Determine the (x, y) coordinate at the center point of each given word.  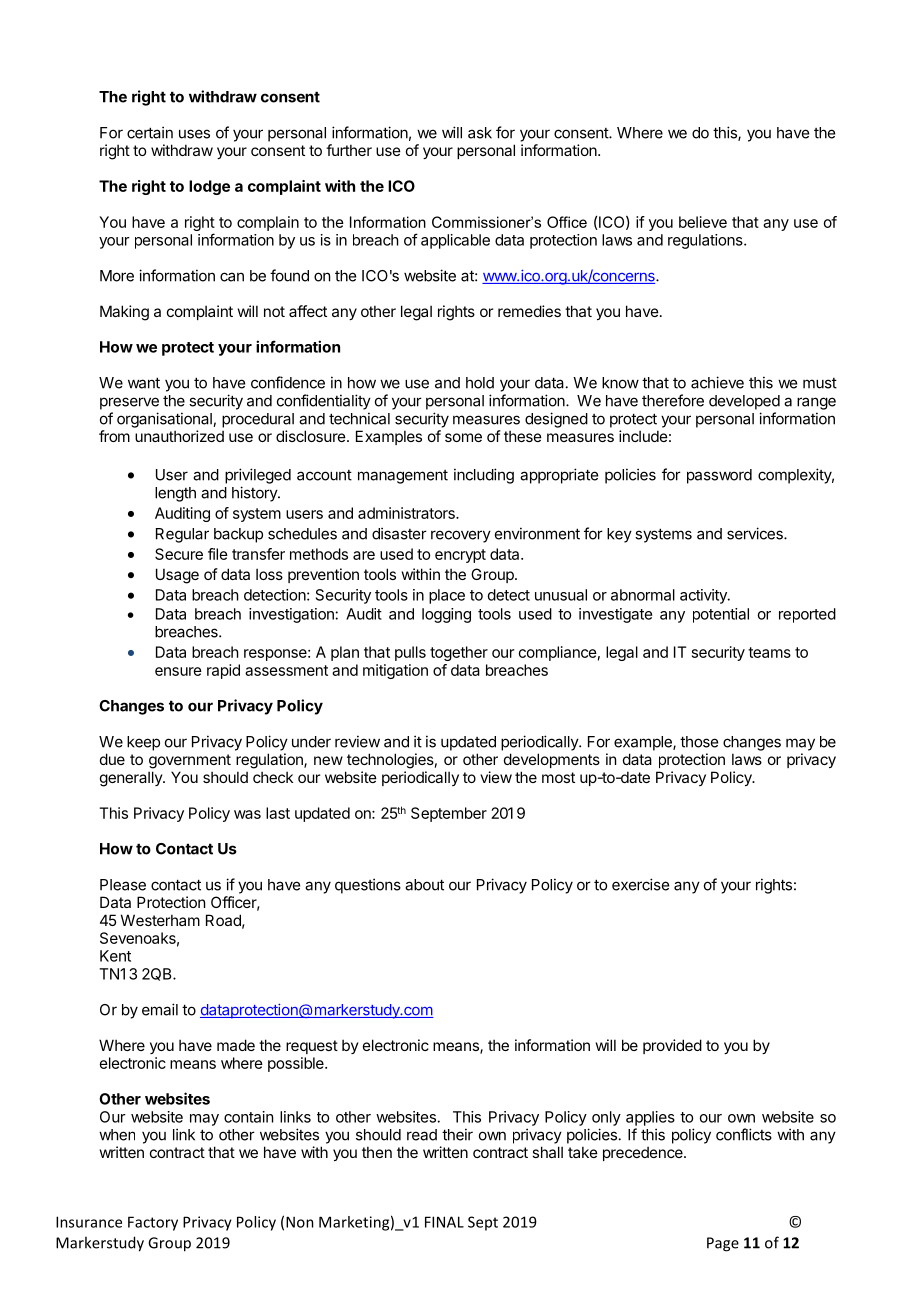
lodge (209, 187)
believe (703, 222)
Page (723, 1244)
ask (480, 133)
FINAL (444, 1222)
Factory (153, 1223)
